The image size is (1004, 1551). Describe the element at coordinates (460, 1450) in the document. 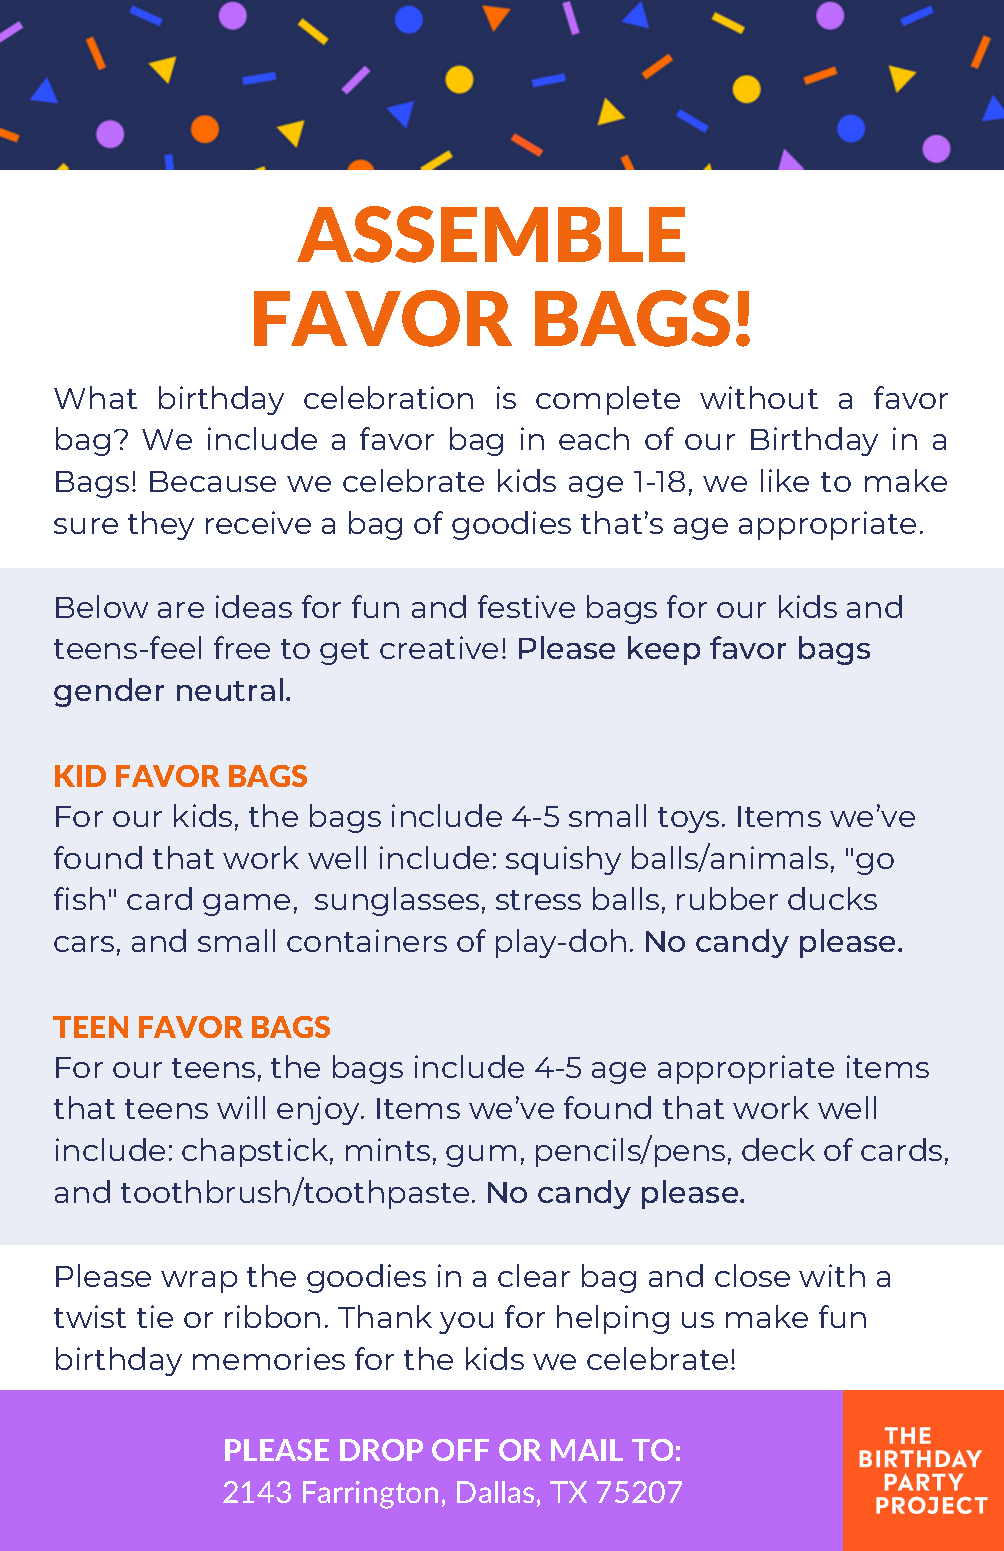

I see `OFF` at that location.
